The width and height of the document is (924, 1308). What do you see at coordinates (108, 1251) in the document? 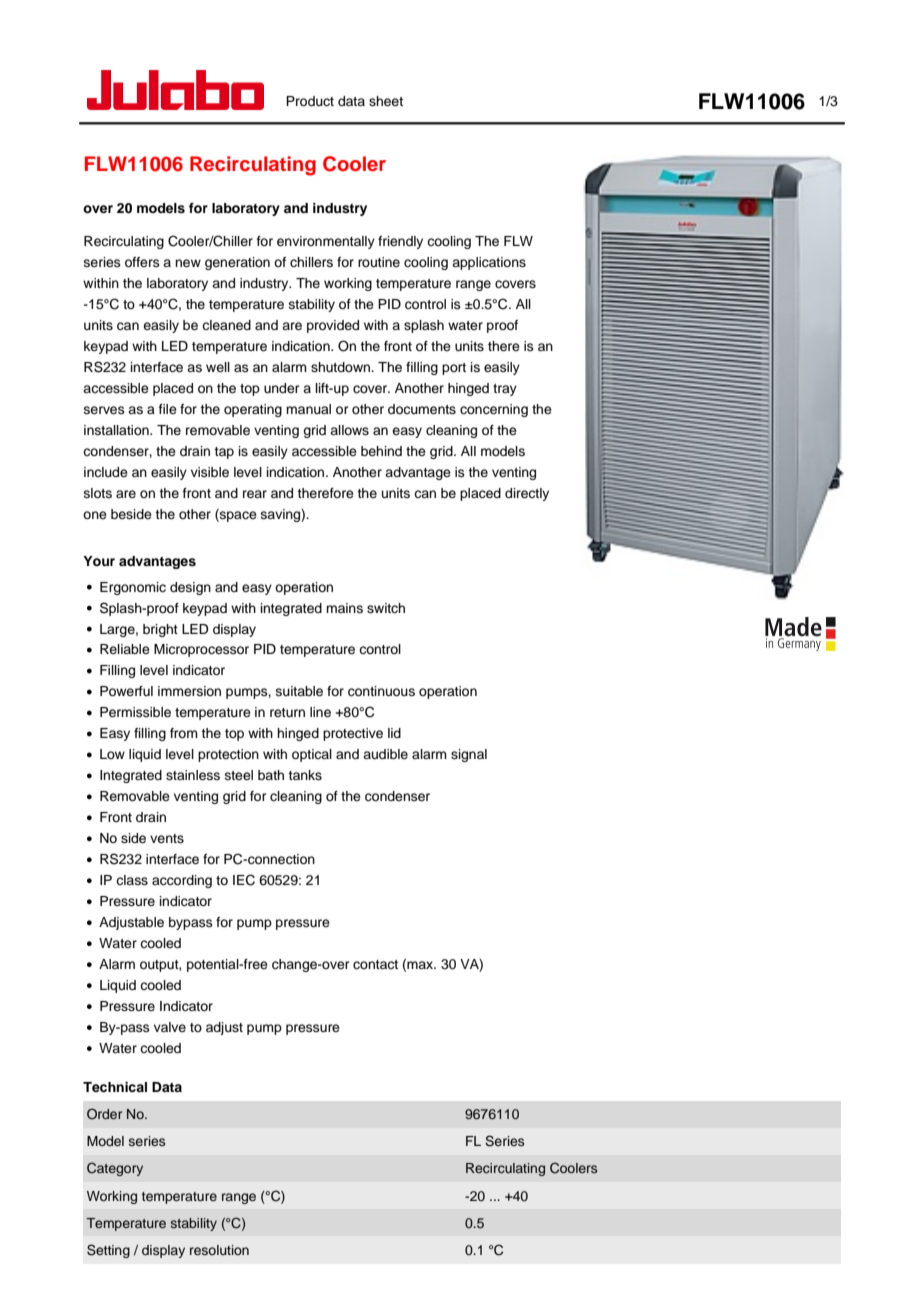
I see `Setting` at bounding box center [108, 1251].
